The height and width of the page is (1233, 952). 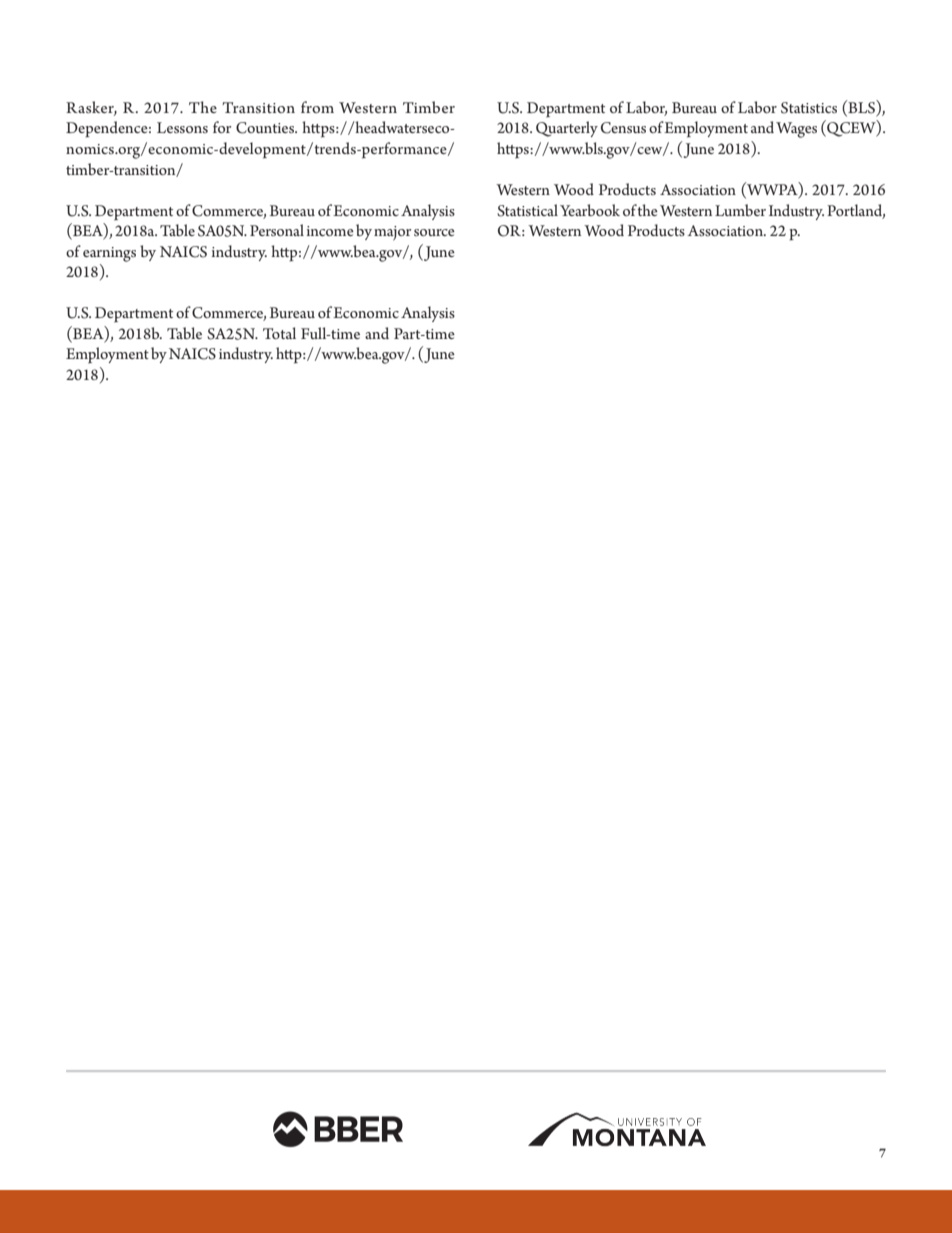 I want to click on source, so click(x=434, y=232).
